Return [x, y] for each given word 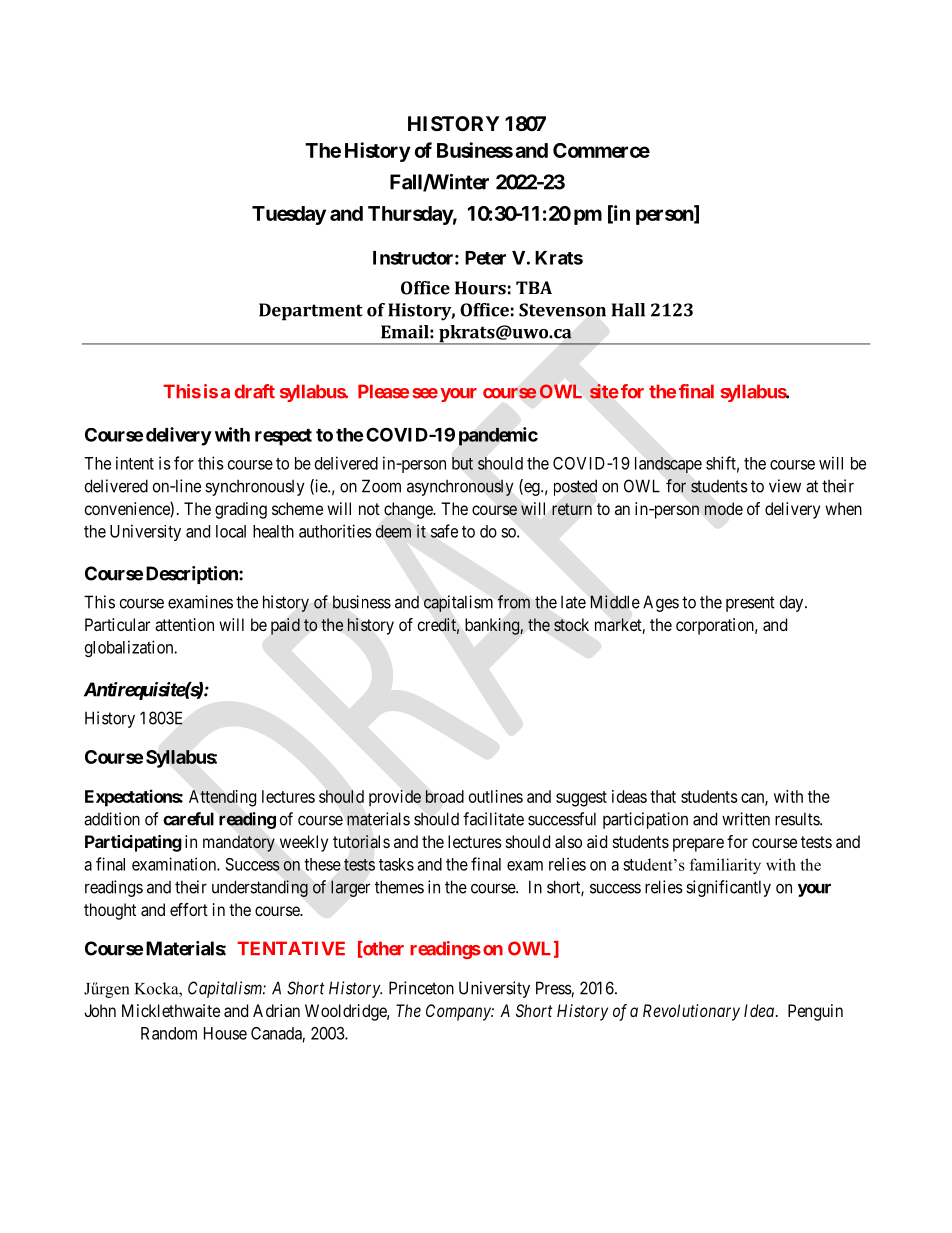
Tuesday [289, 215]
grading [241, 510]
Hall [628, 310]
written [746, 819]
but [462, 463]
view [785, 486]
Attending [222, 798]
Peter [485, 258]
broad [445, 796]
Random [169, 1033]
